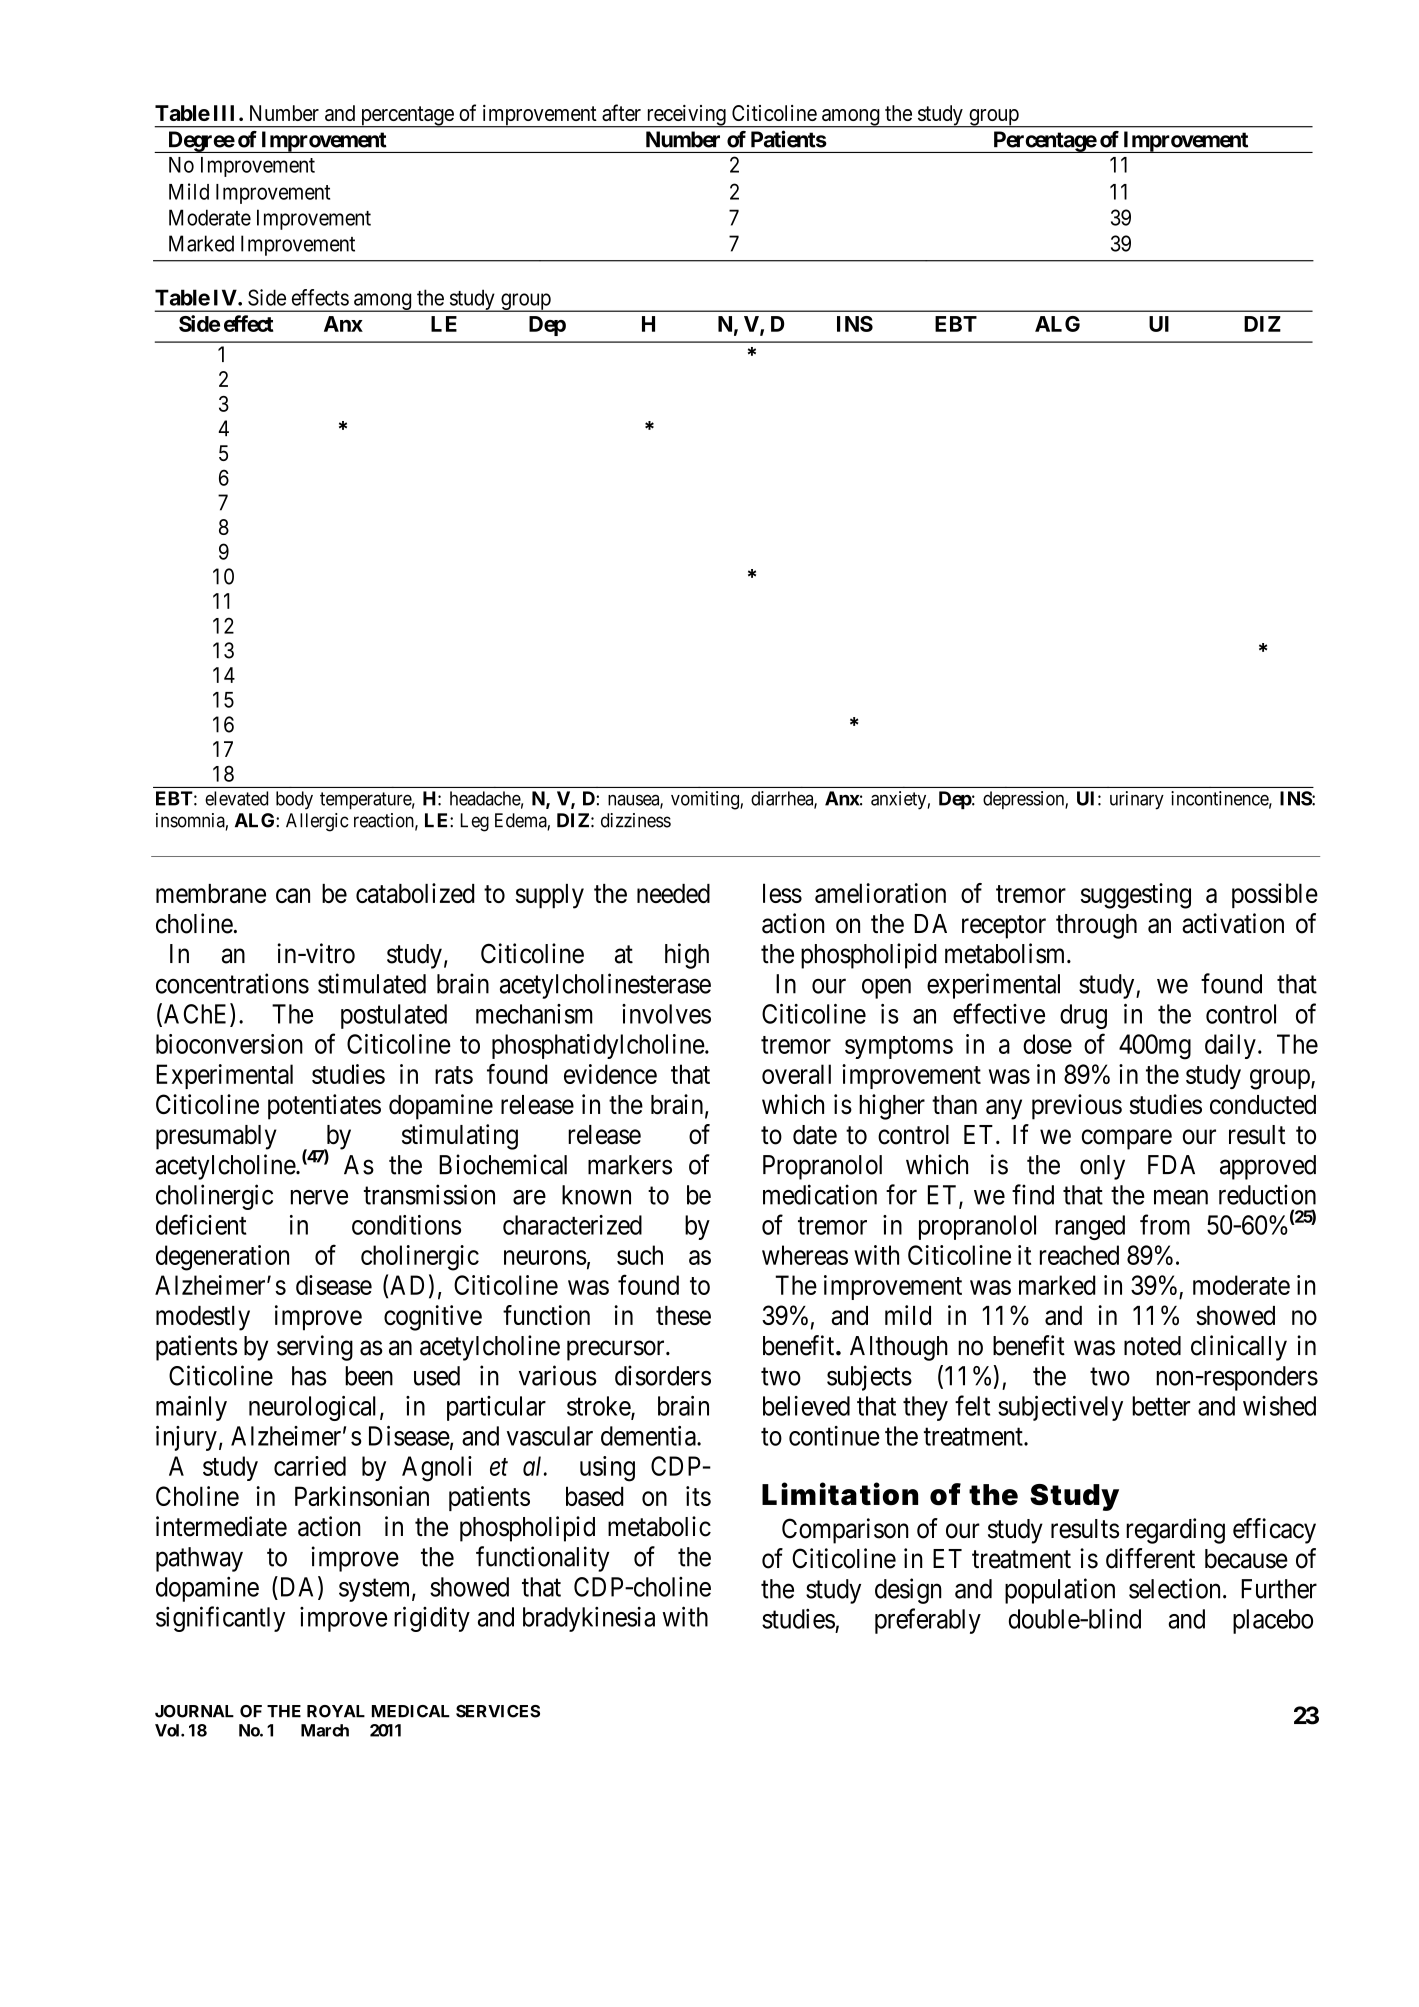 The width and height of the screenshot is (1419, 2007). Describe the element at coordinates (621, 112) in the screenshot. I see `after` at that location.
